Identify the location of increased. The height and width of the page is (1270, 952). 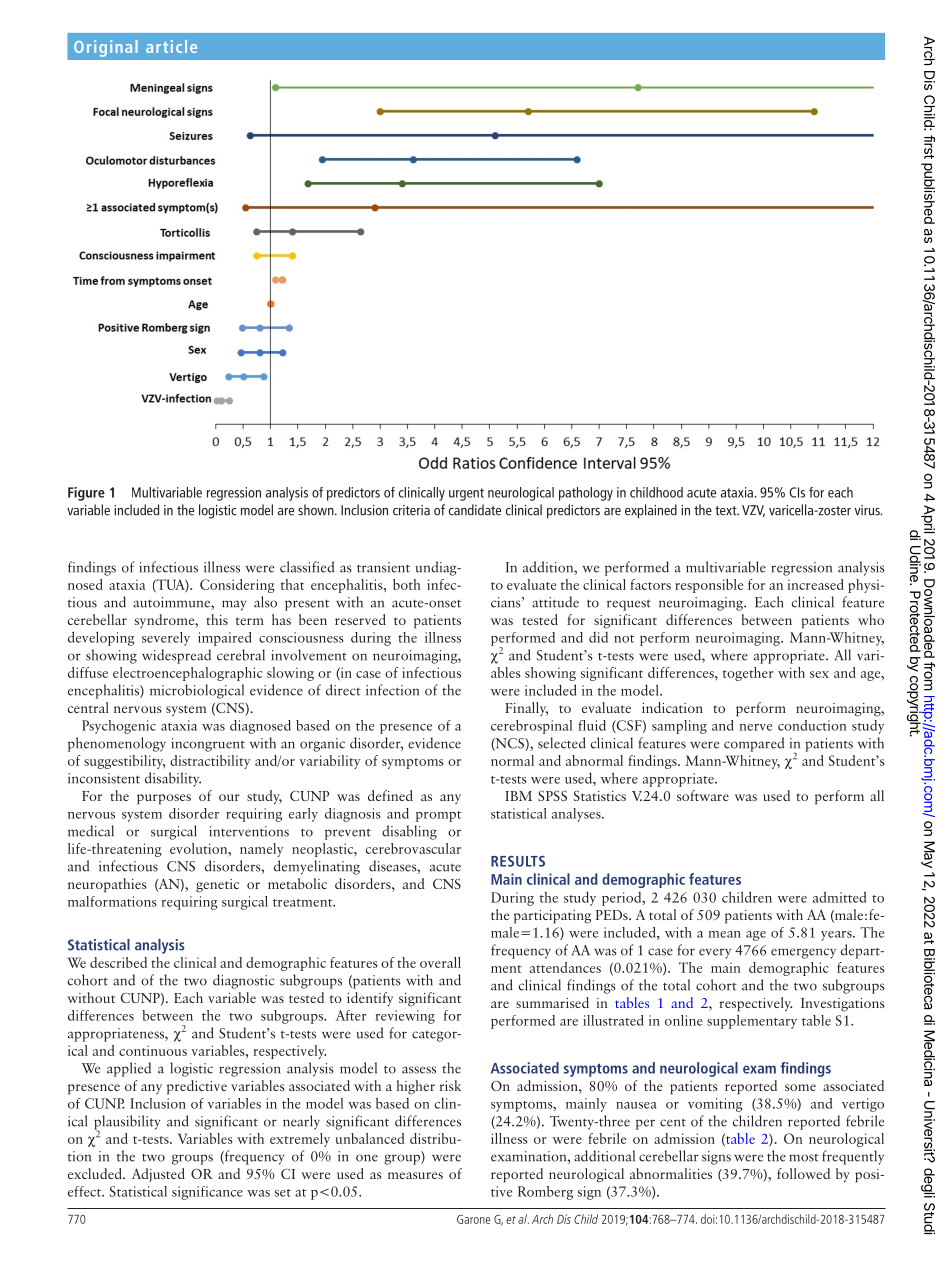
(816, 584).
